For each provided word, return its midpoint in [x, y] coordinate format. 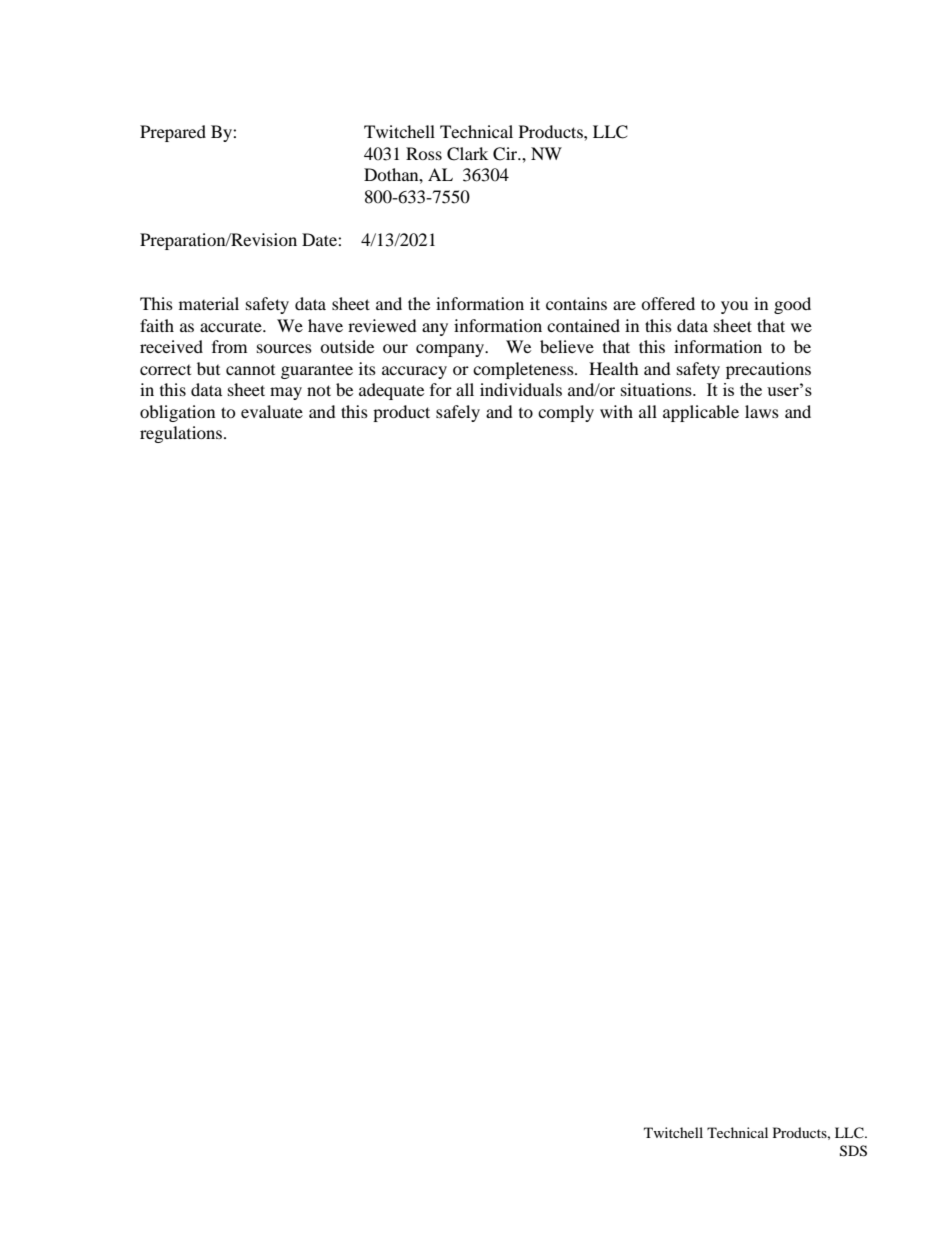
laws [762, 411]
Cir [506, 154]
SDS [853, 1151]
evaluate [272, 411]
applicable [701, 413]
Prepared [173, 133]
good [792, 305]
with [616, 411]
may [286, 393]
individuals [521, 389]
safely [458, 413]
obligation [177, 413]
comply [566, 413]
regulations [182, 434]
